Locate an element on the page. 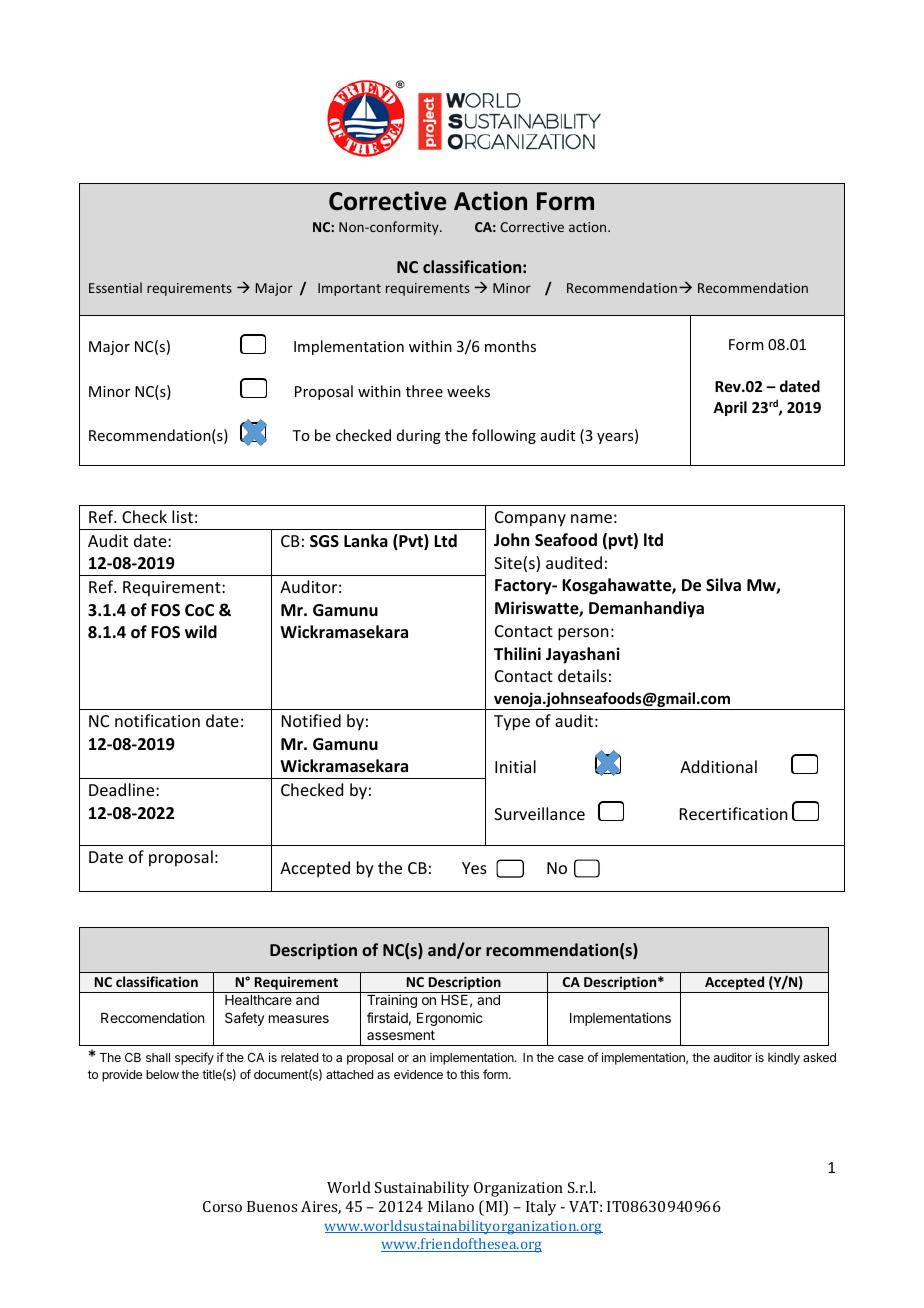  kindly is located at coordinates (784, 1058).
